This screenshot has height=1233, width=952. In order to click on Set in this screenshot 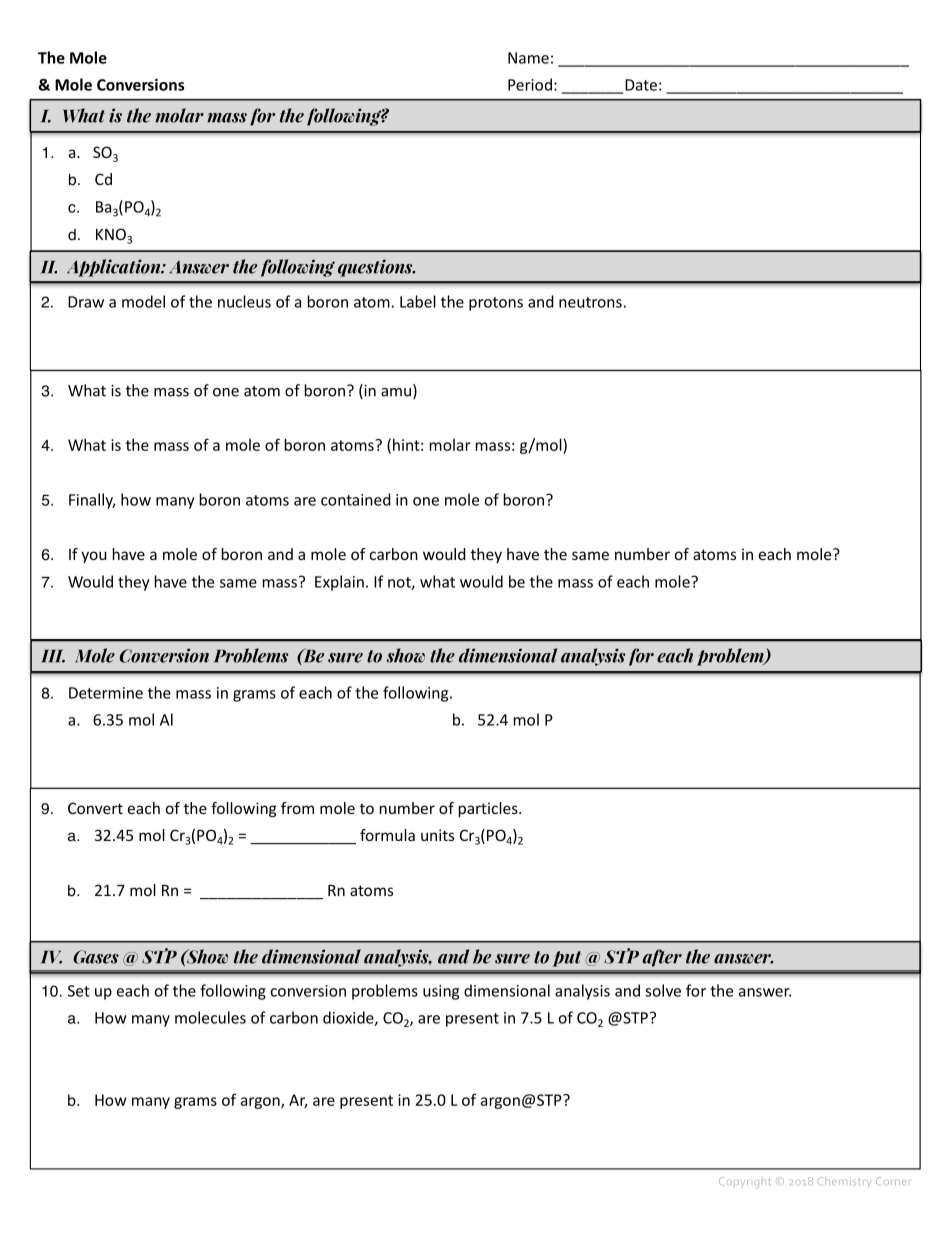, I will do `click(79, 991)`.
